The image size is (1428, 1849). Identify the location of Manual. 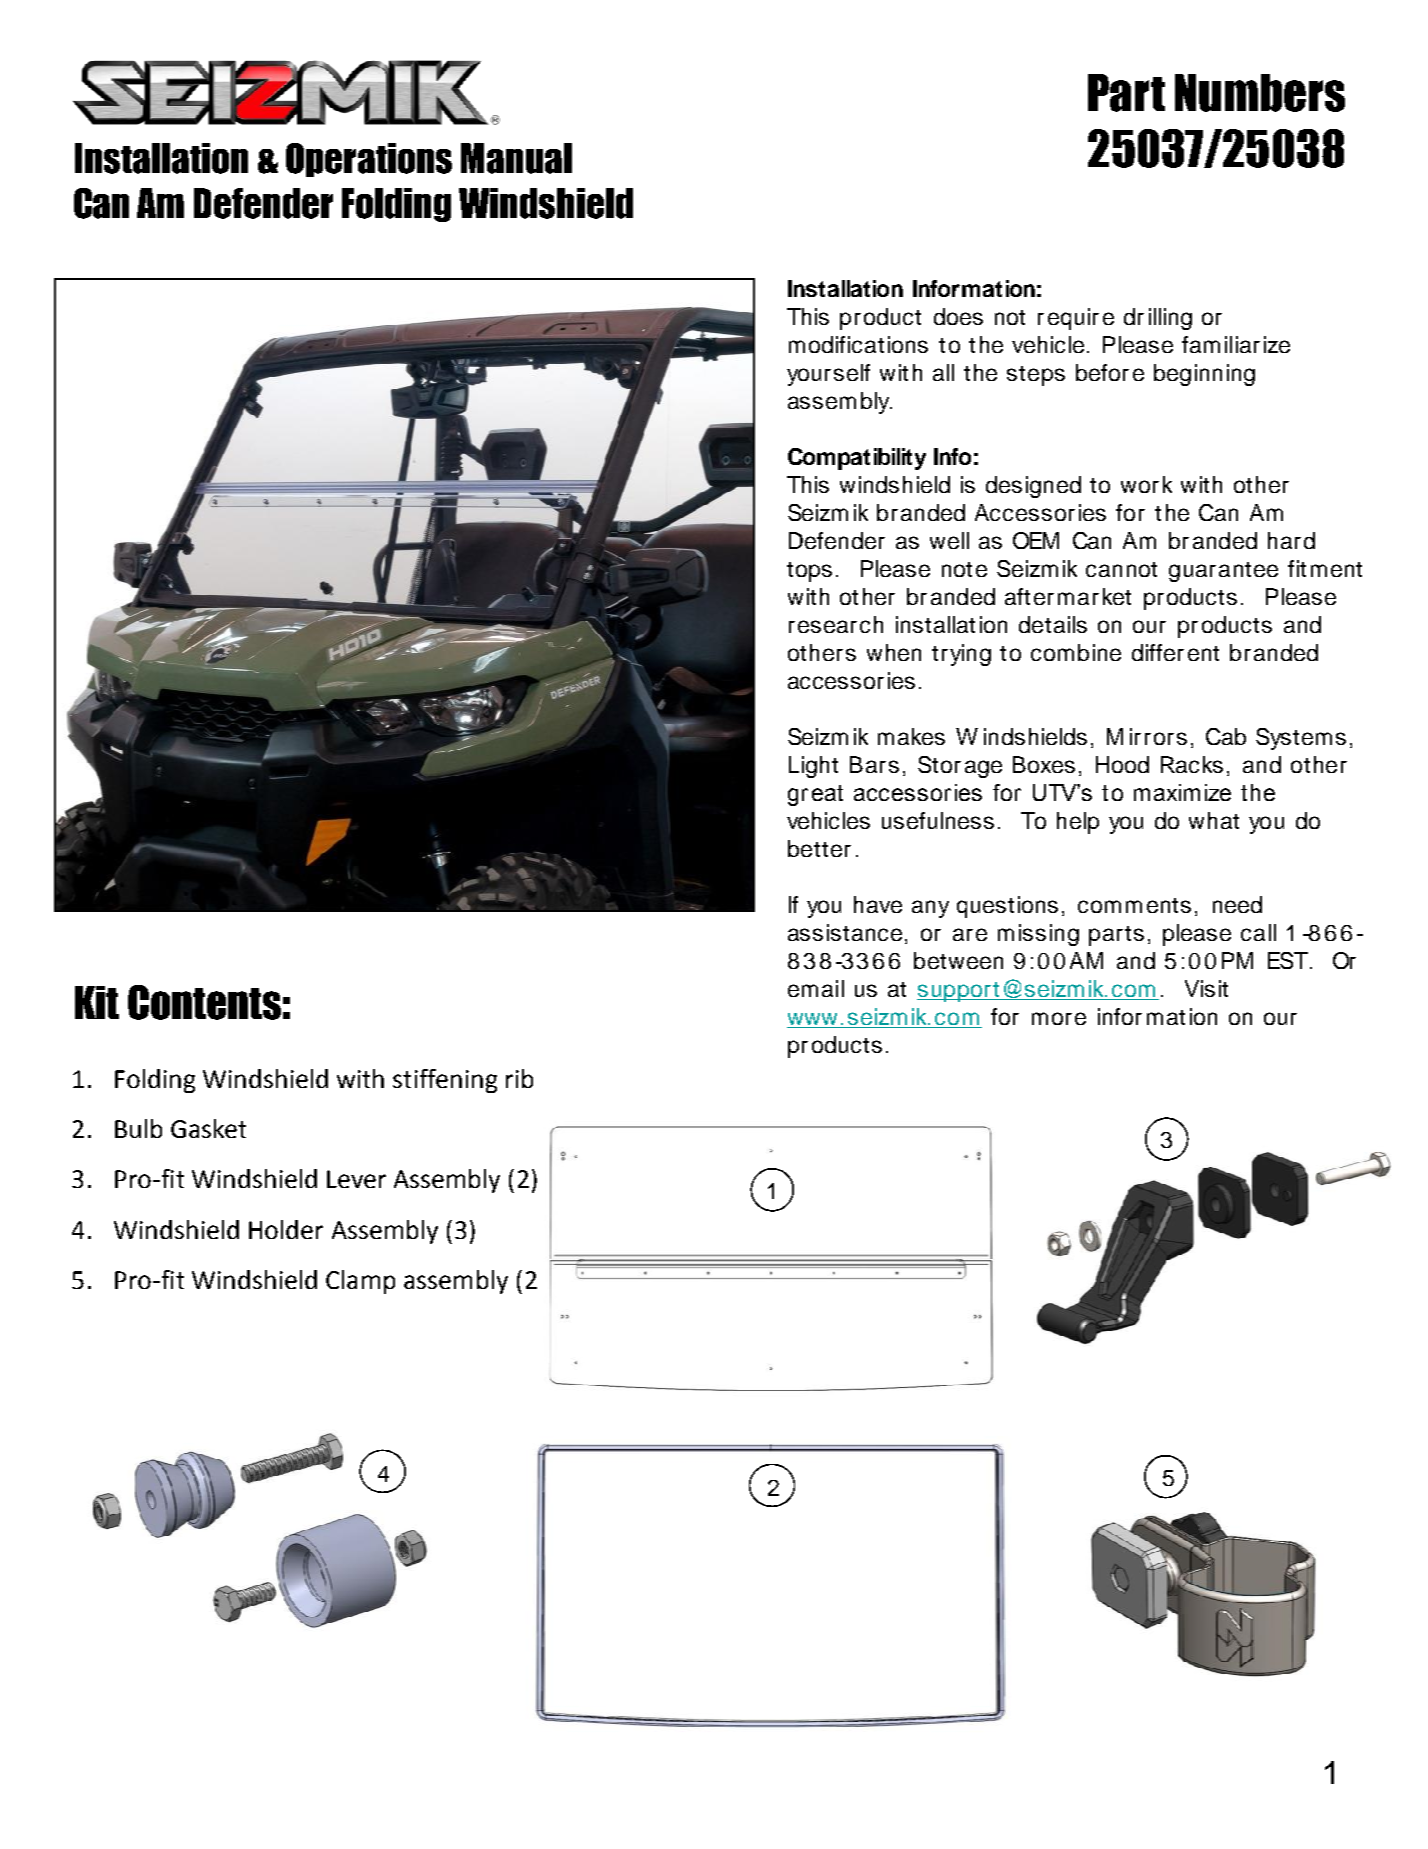
(516, 158).
